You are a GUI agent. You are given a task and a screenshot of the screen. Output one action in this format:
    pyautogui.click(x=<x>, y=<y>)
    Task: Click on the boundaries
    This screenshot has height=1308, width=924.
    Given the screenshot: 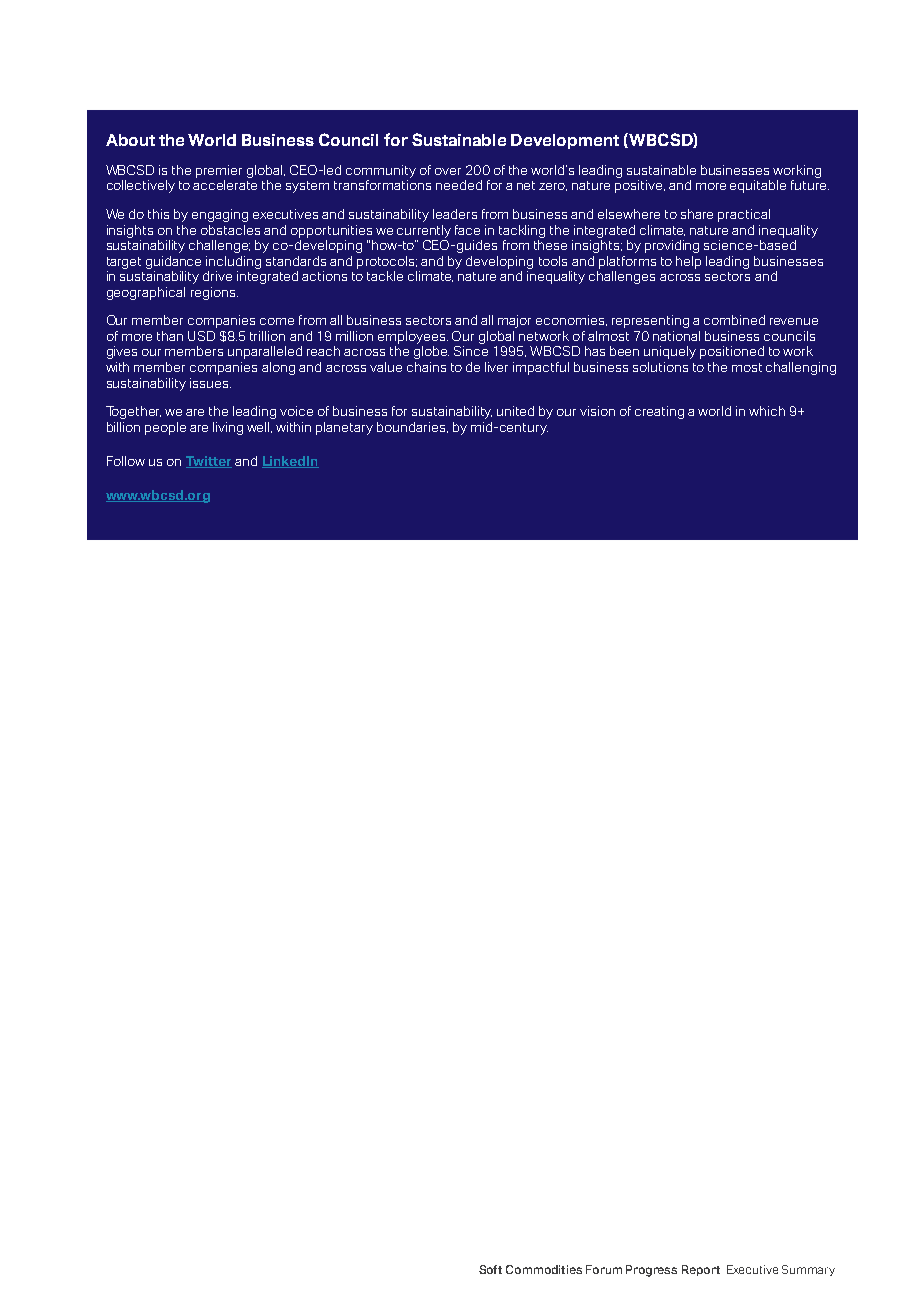 What is the action you would take?
    pyautogui.click(x=412, y=427)
